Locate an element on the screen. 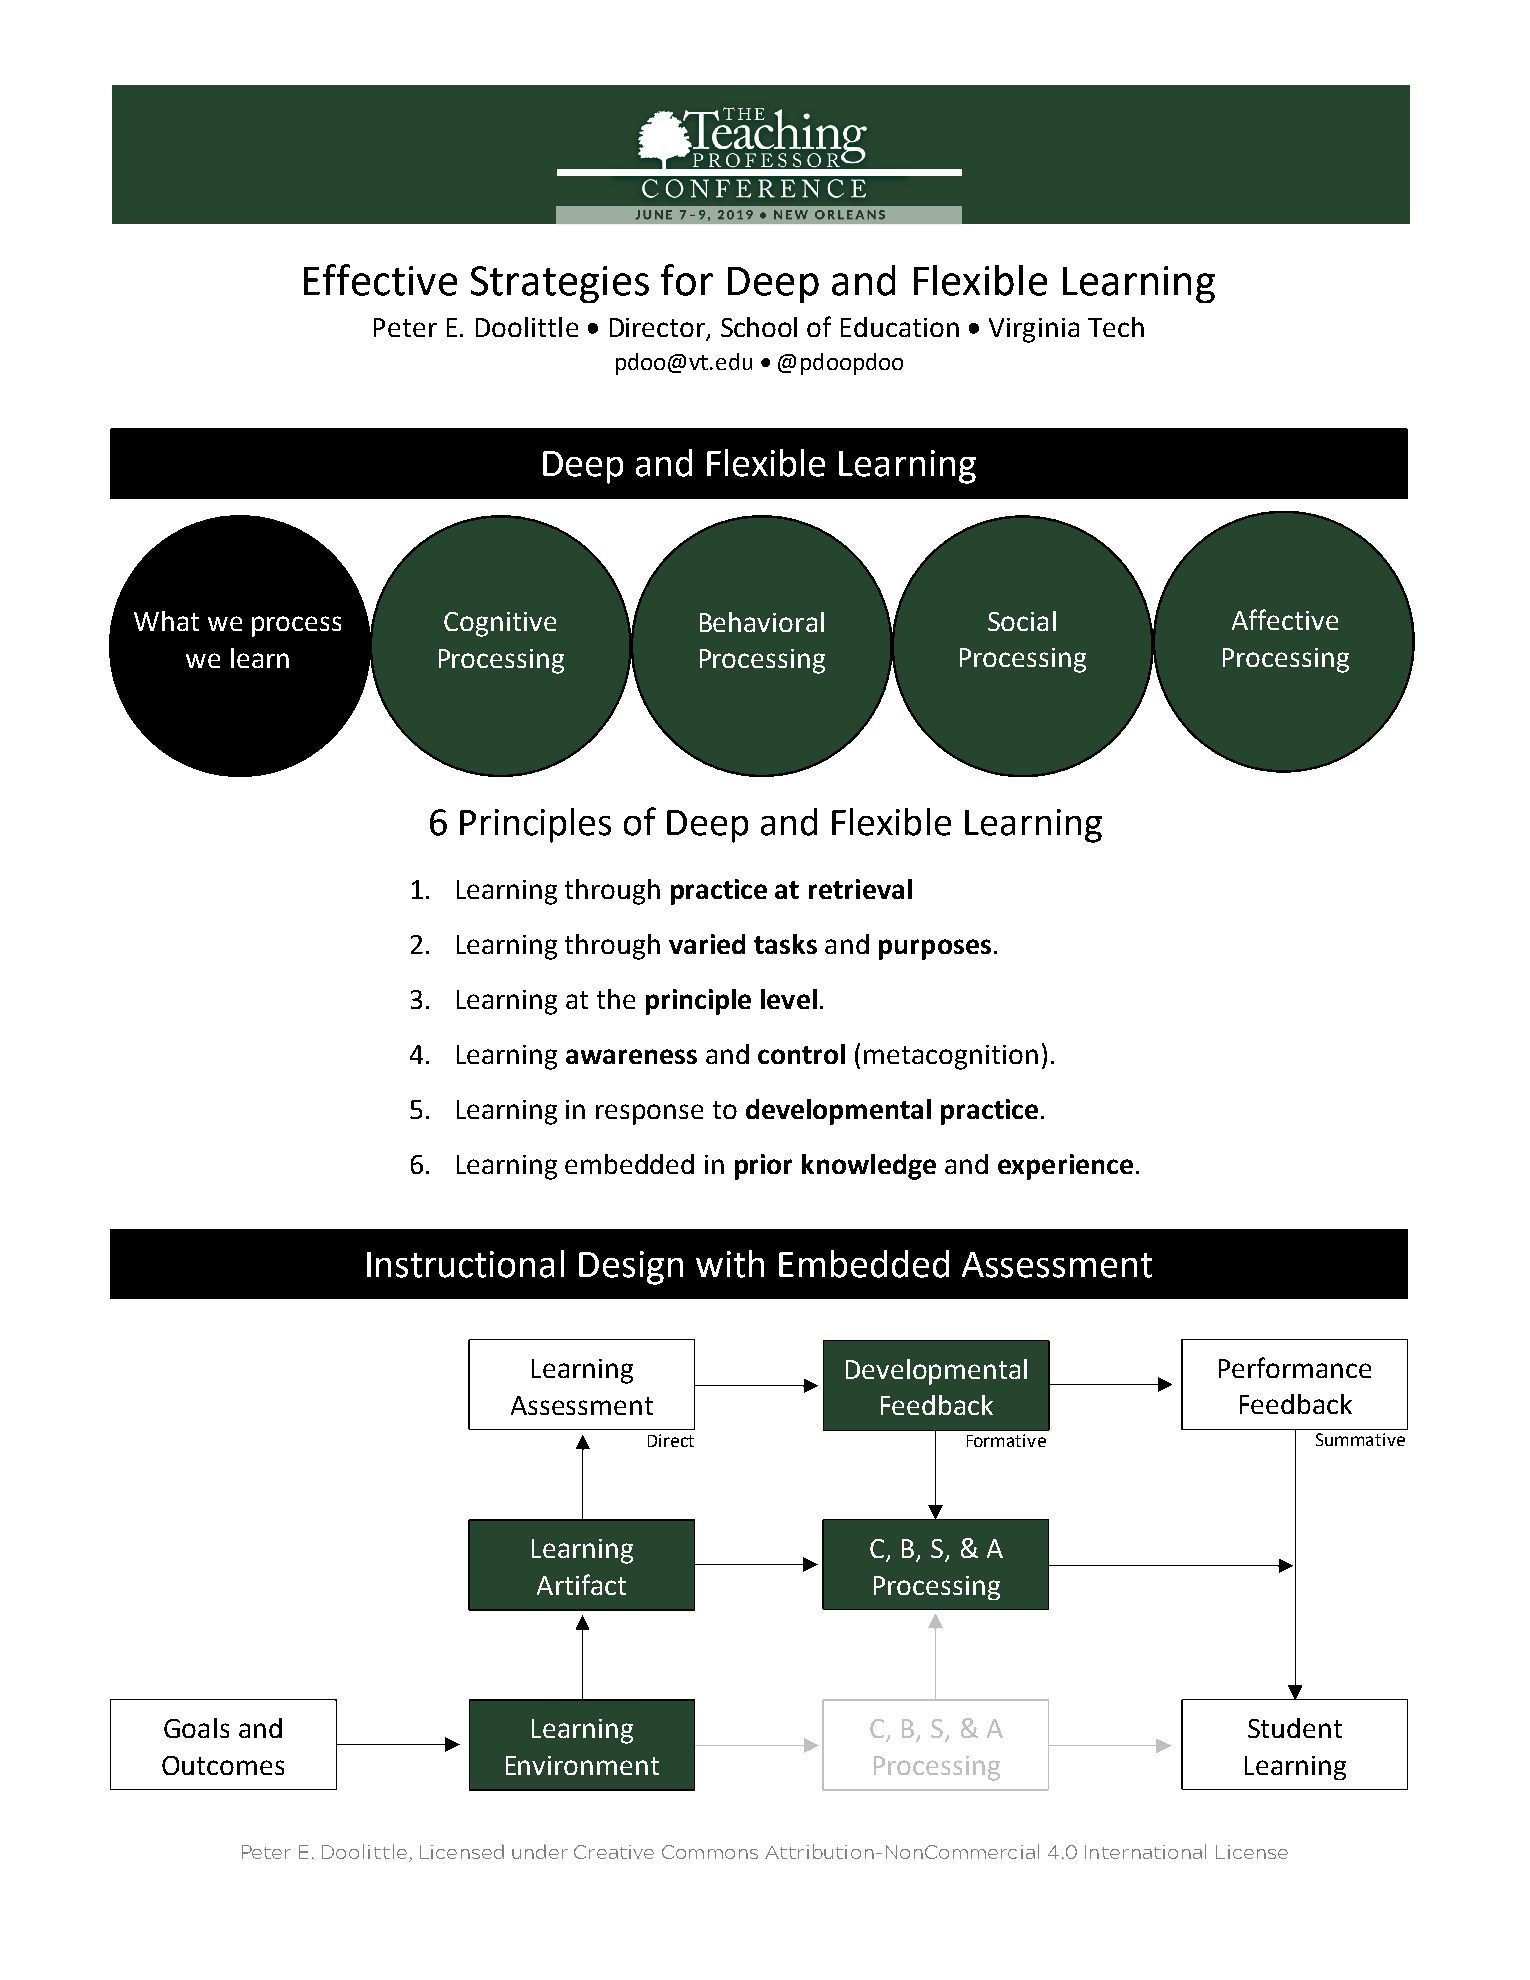  School is located at coordinates (759, 327).
